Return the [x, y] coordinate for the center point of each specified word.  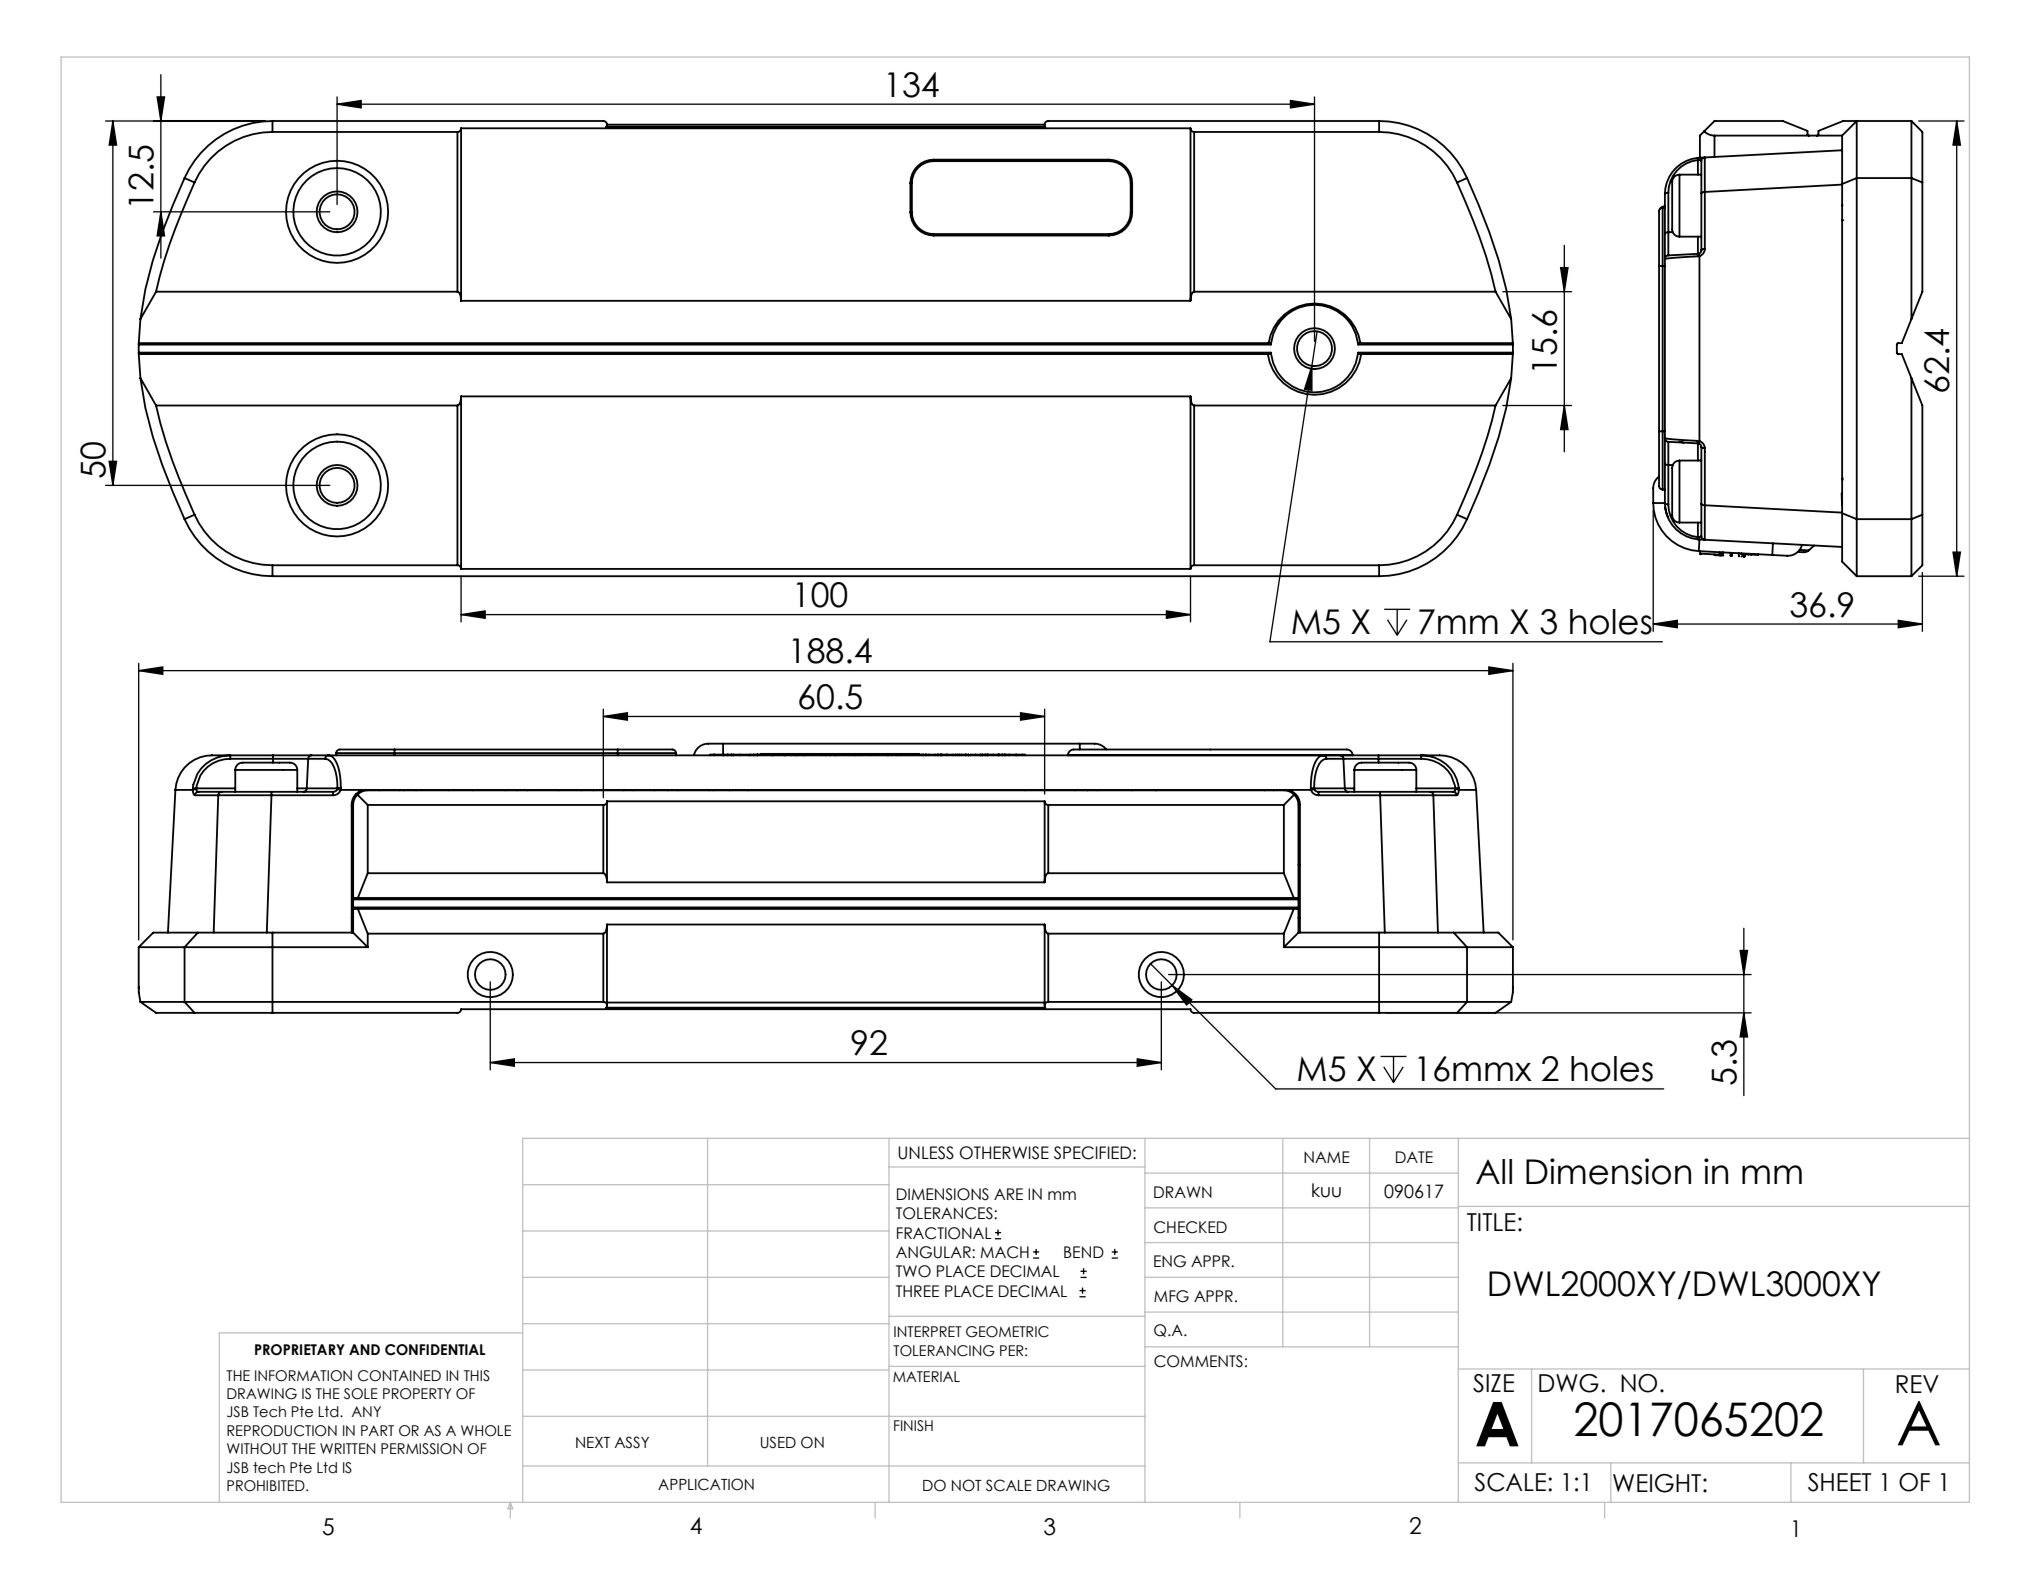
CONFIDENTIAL [435, 1350]
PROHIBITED [267, 1486]
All [1494, 1171]
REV [1917, 1384]
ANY [366, 1411]
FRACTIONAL [944, 1233]
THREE [917, 1291]
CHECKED [1190, 1227]
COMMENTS [1198, 1361]
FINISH [913, 1426]
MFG [1171, 1296]
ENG [1170, 1261]
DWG [1569, 1383]
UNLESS [926, 1153]
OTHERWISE [1004, 1153]
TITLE [1491, 1222]
